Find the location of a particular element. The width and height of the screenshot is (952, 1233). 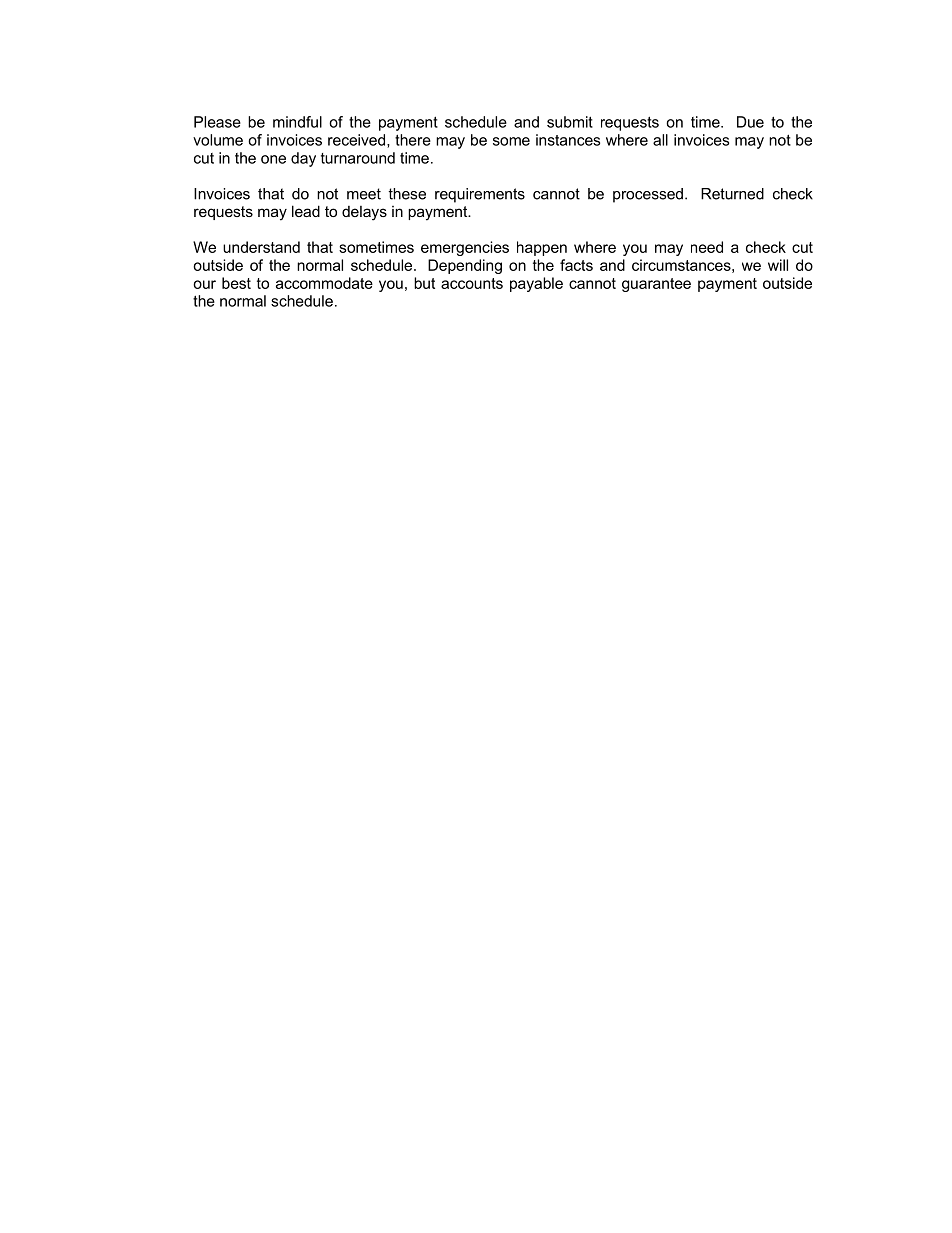

mindful is located at coordinates (297, 122).
